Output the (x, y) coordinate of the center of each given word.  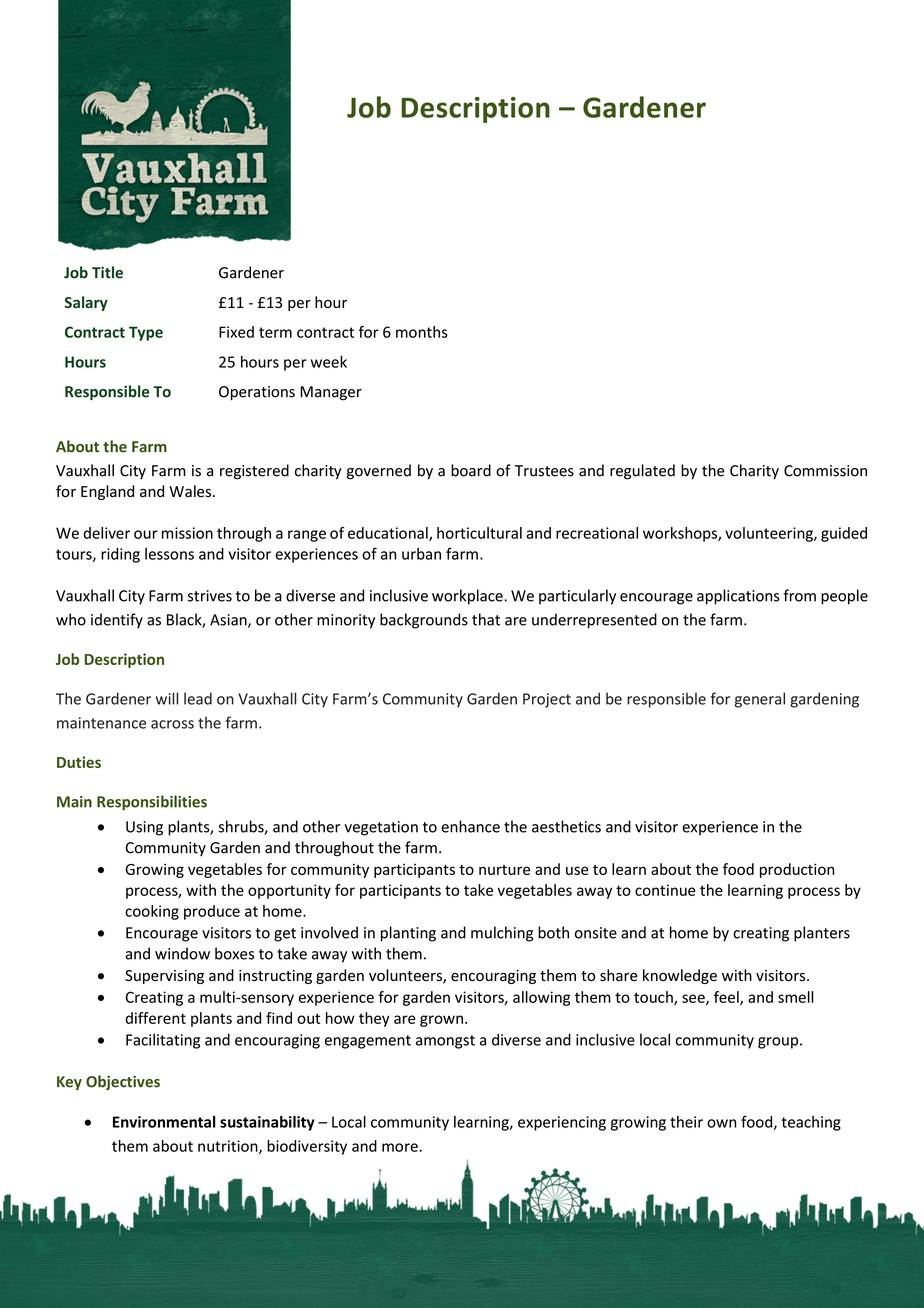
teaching (811, 1123)
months (422, 332)
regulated (642, 472)
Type (146, 333)
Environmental (164, 1122)
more (401, 1147)
